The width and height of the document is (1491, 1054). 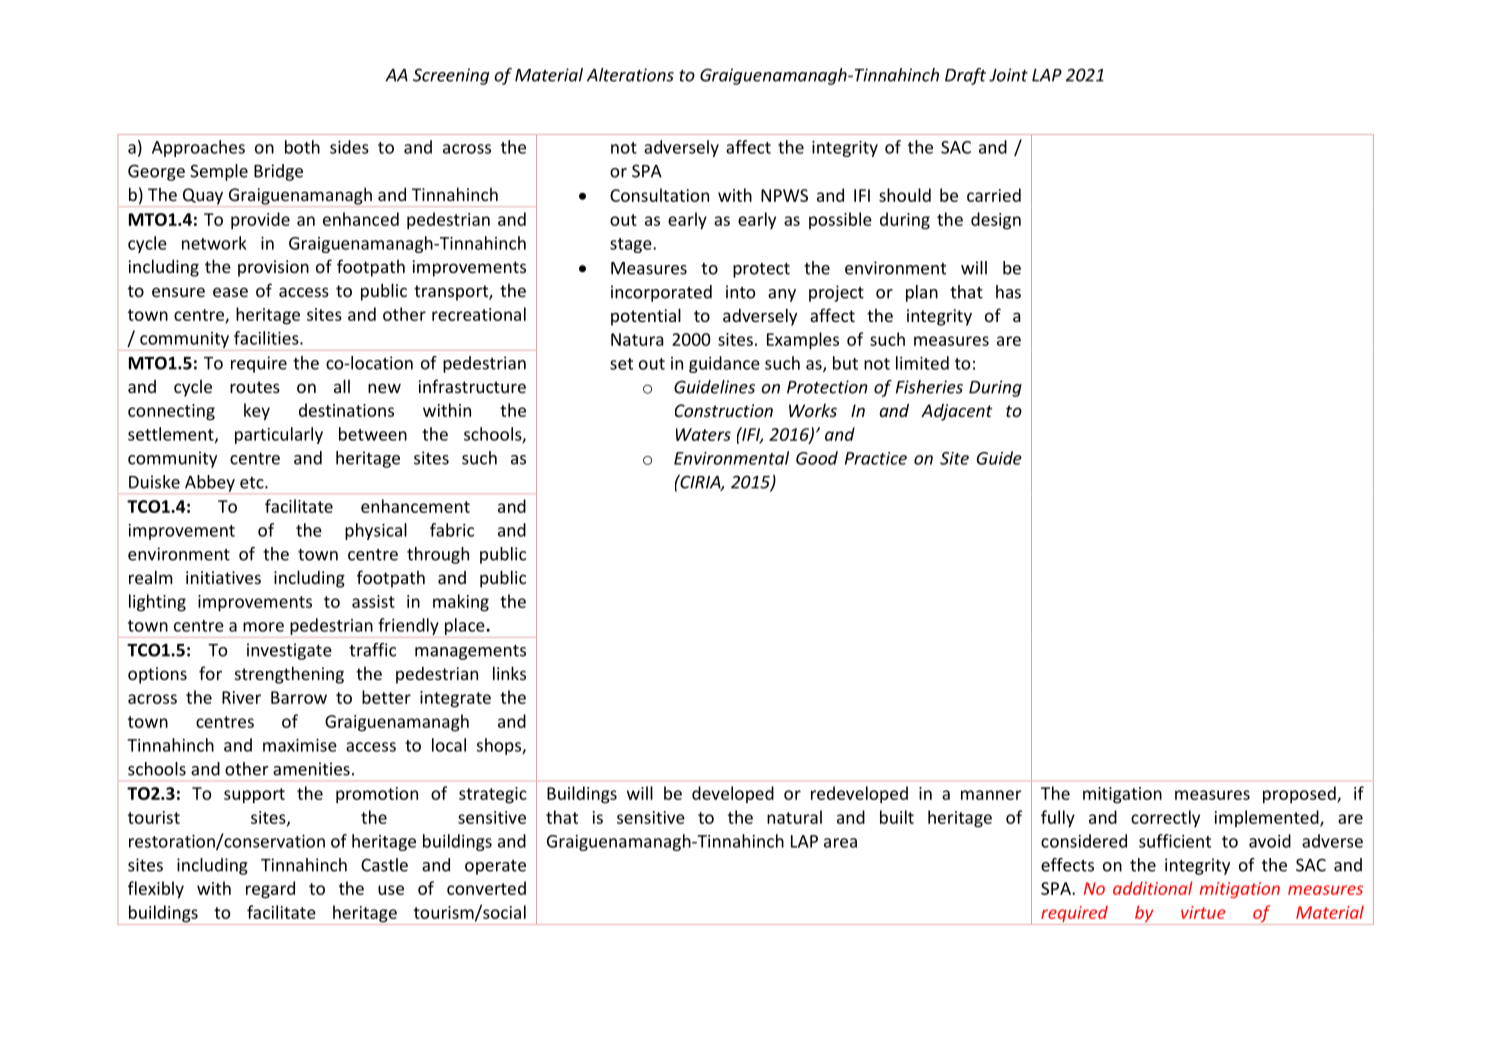 What do you see at coordinates (270, 890) in the document?
I see `regard` at bounding box center [270, 890].
